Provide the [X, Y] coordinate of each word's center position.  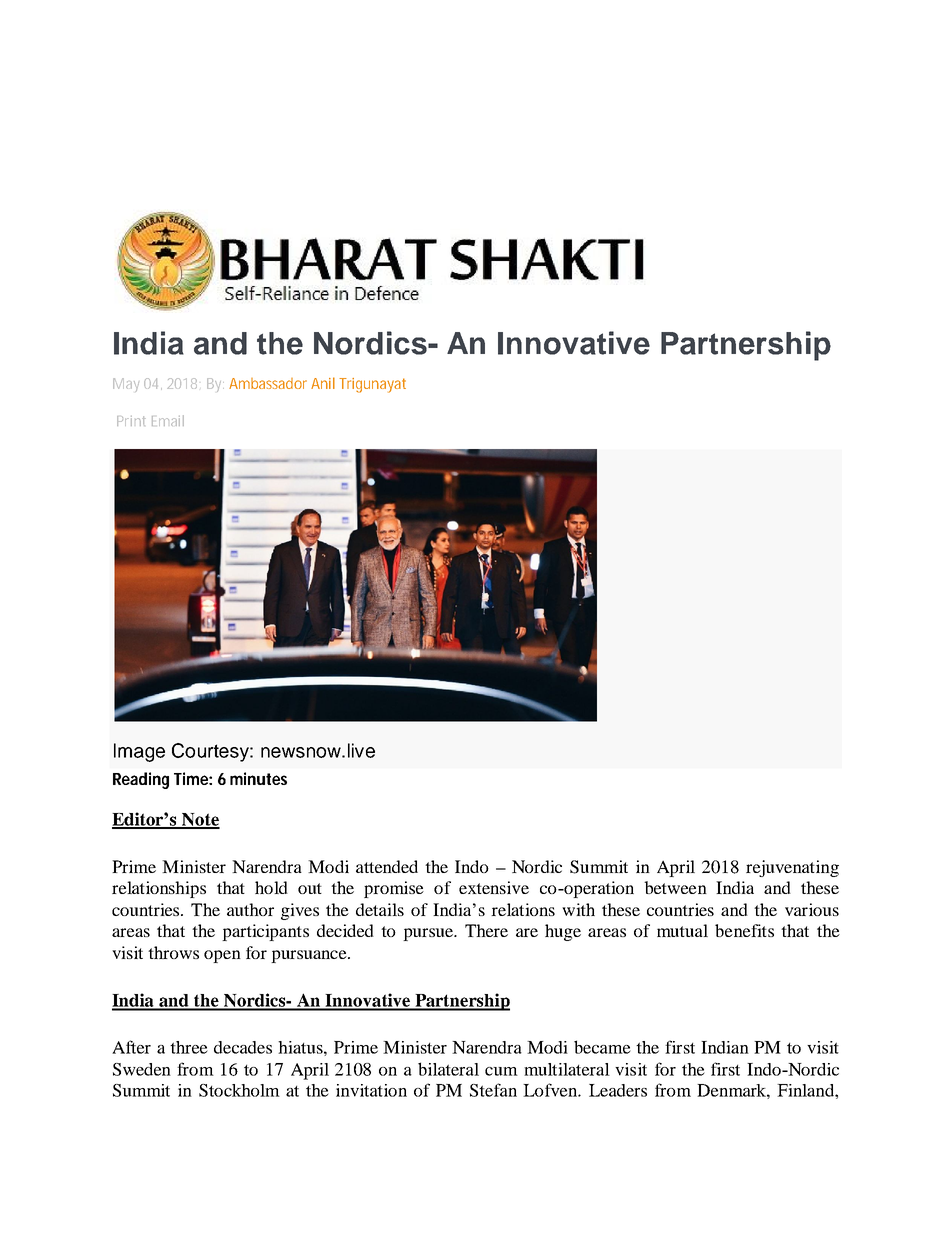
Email [168, 420]
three [189, 1047]
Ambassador [268, 383]
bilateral [448, 1069]
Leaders [618, 1090]
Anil [323, 383]
